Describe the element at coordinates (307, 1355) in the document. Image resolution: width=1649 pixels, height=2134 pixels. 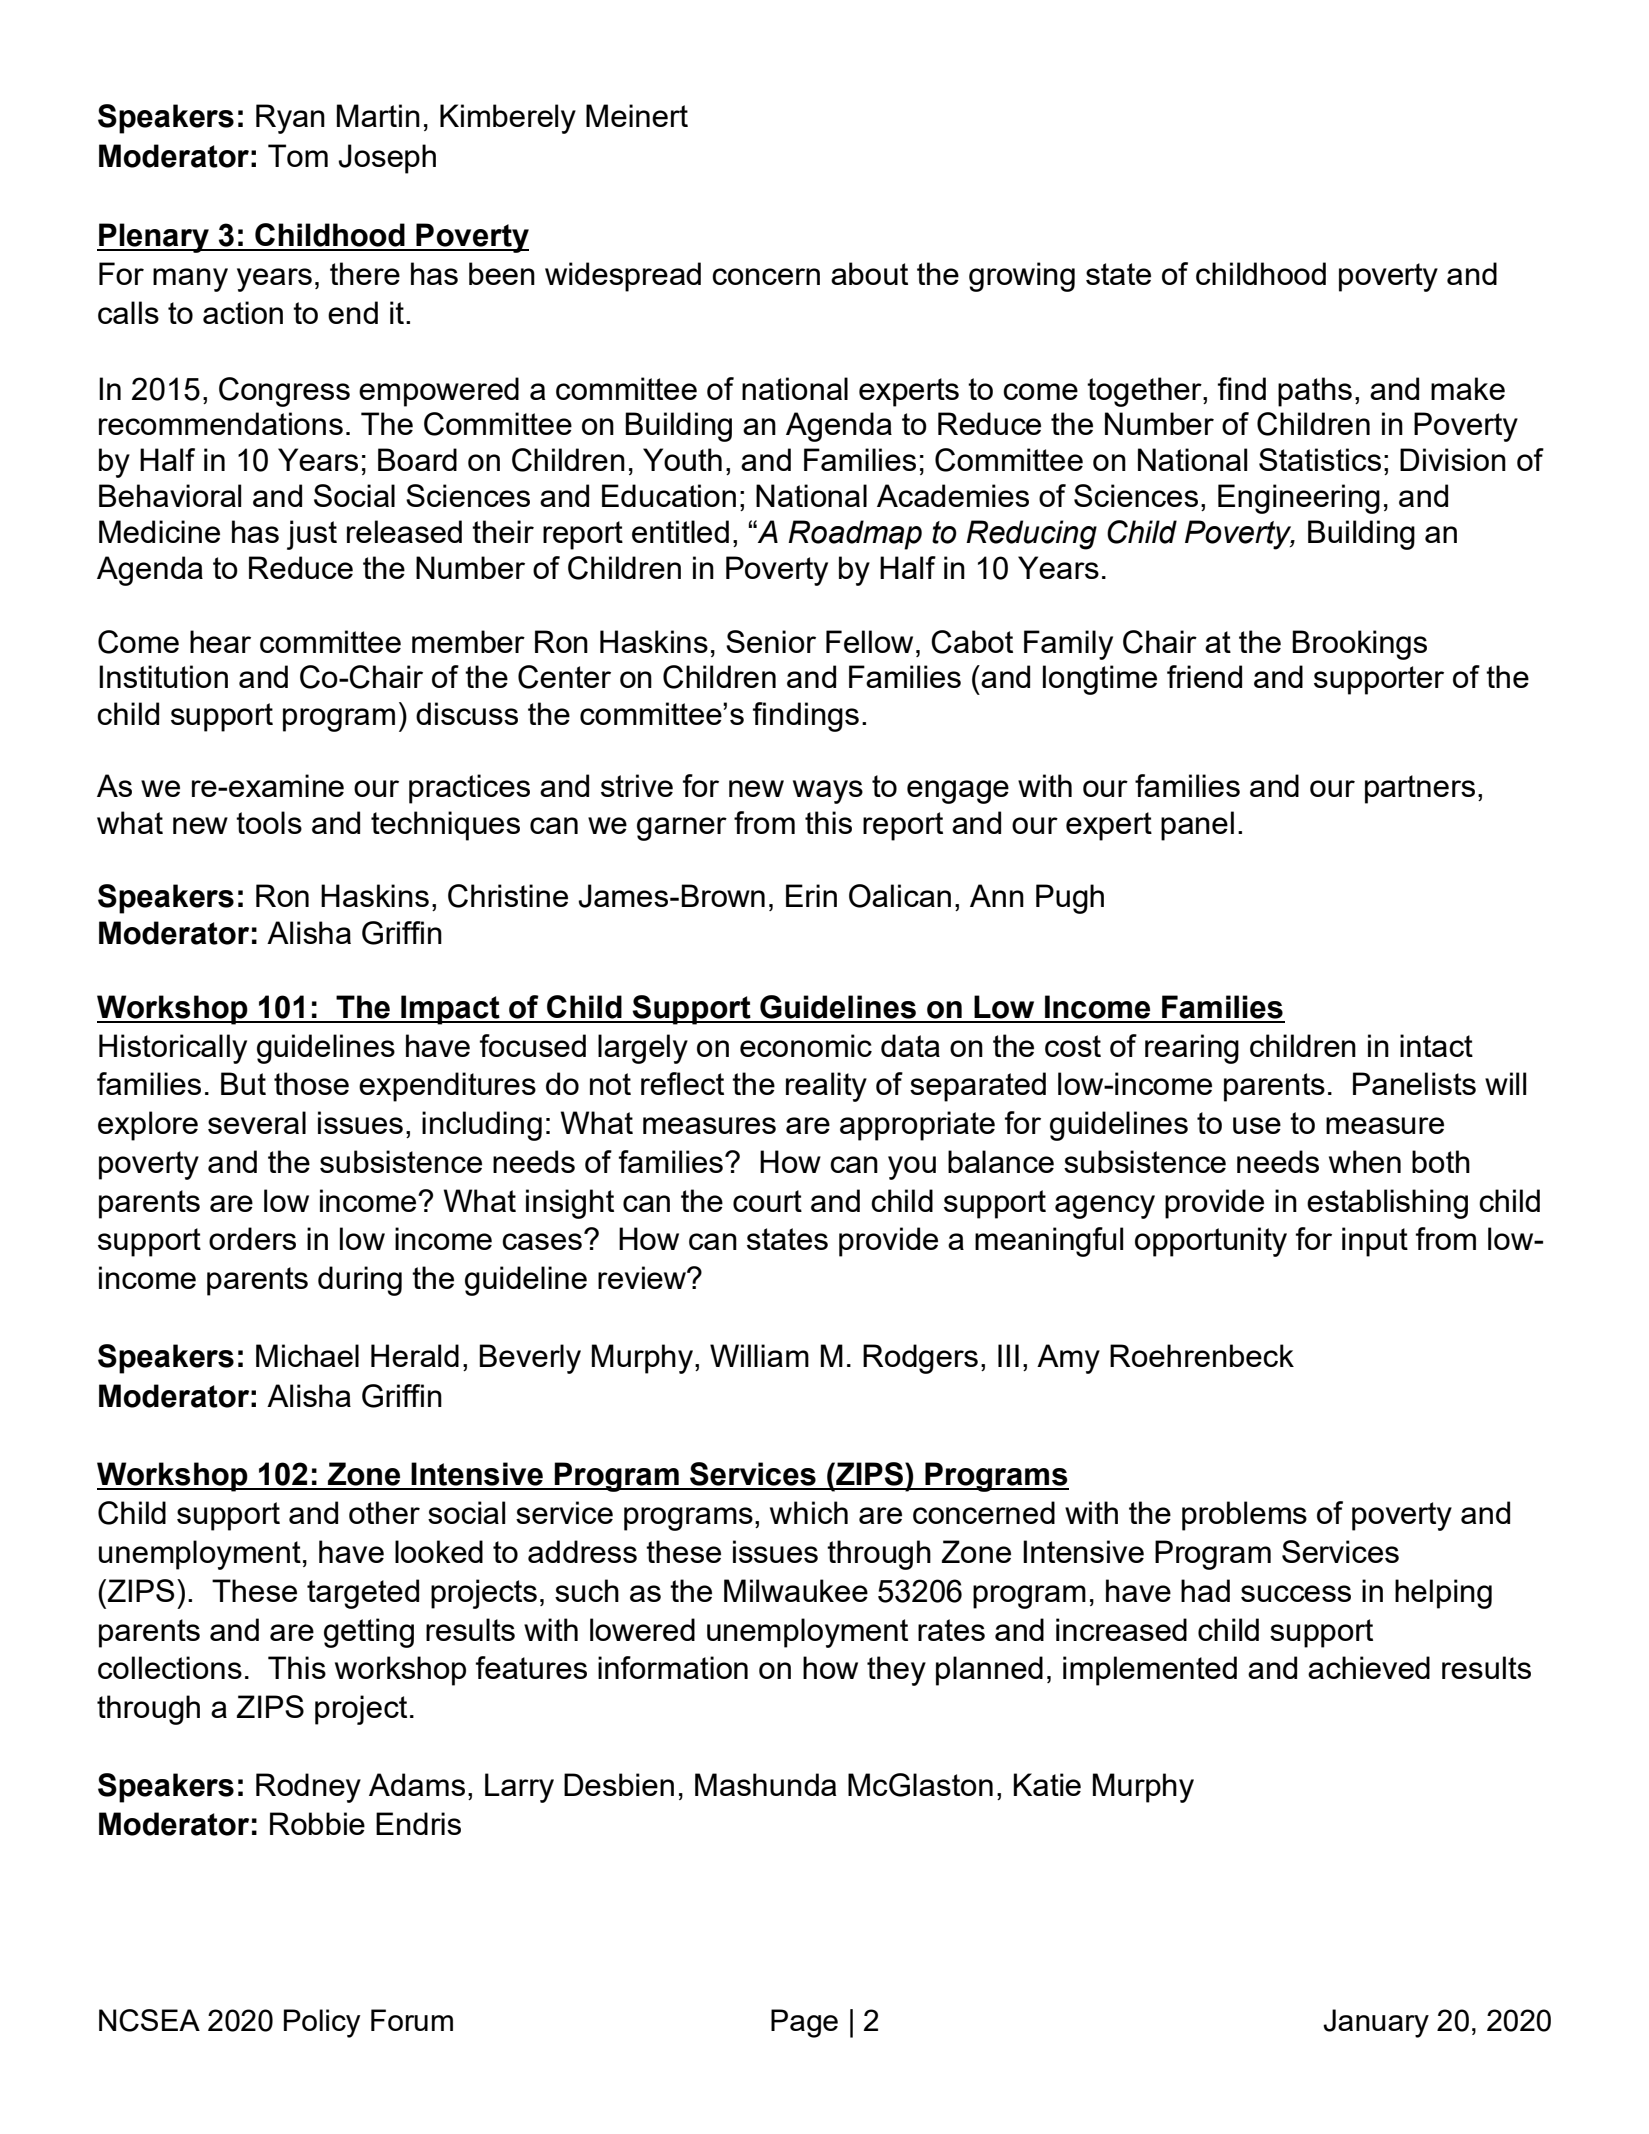
I see `Michael` at that location.
